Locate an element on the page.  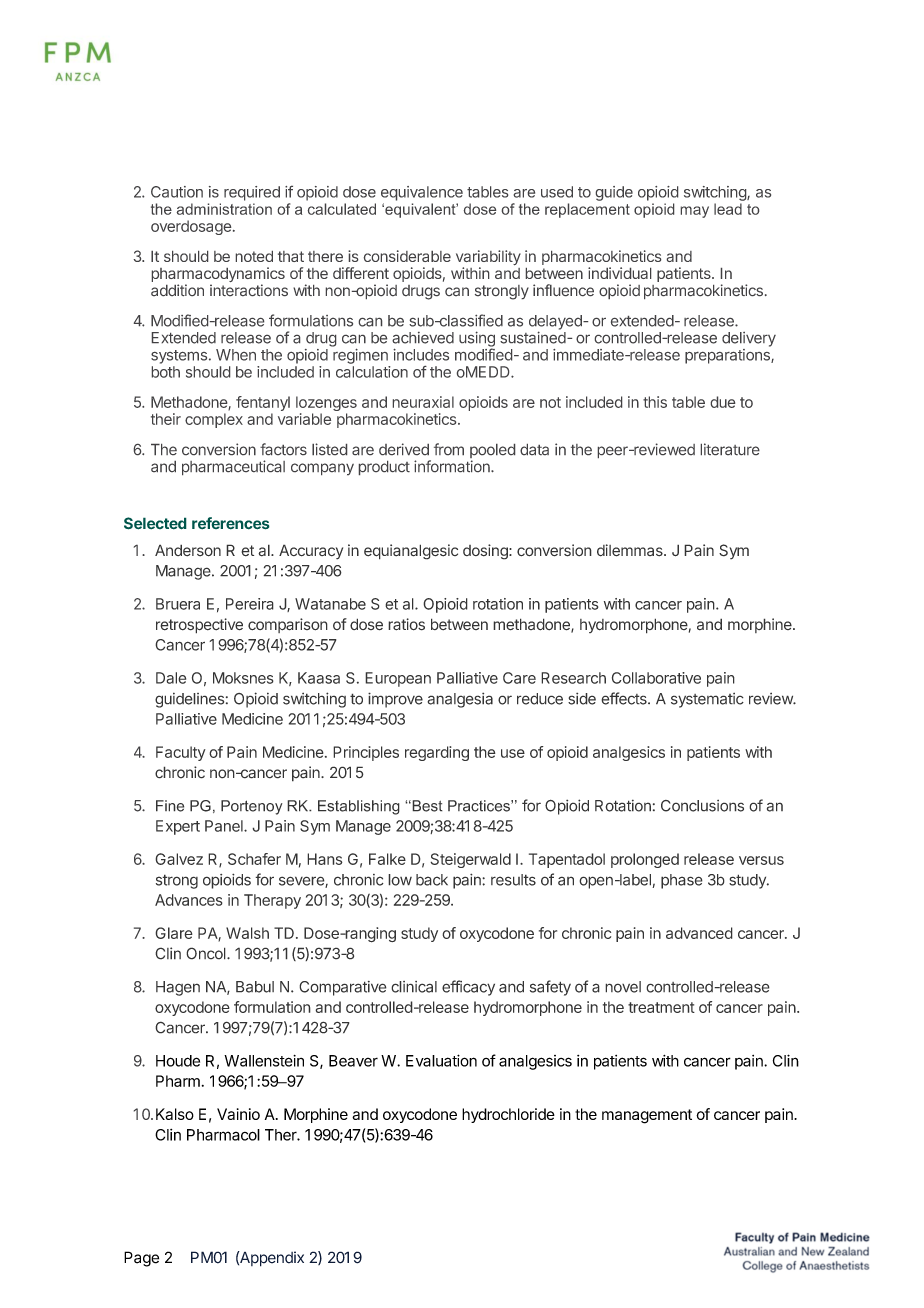
may is located at coordinates (695, 212).
